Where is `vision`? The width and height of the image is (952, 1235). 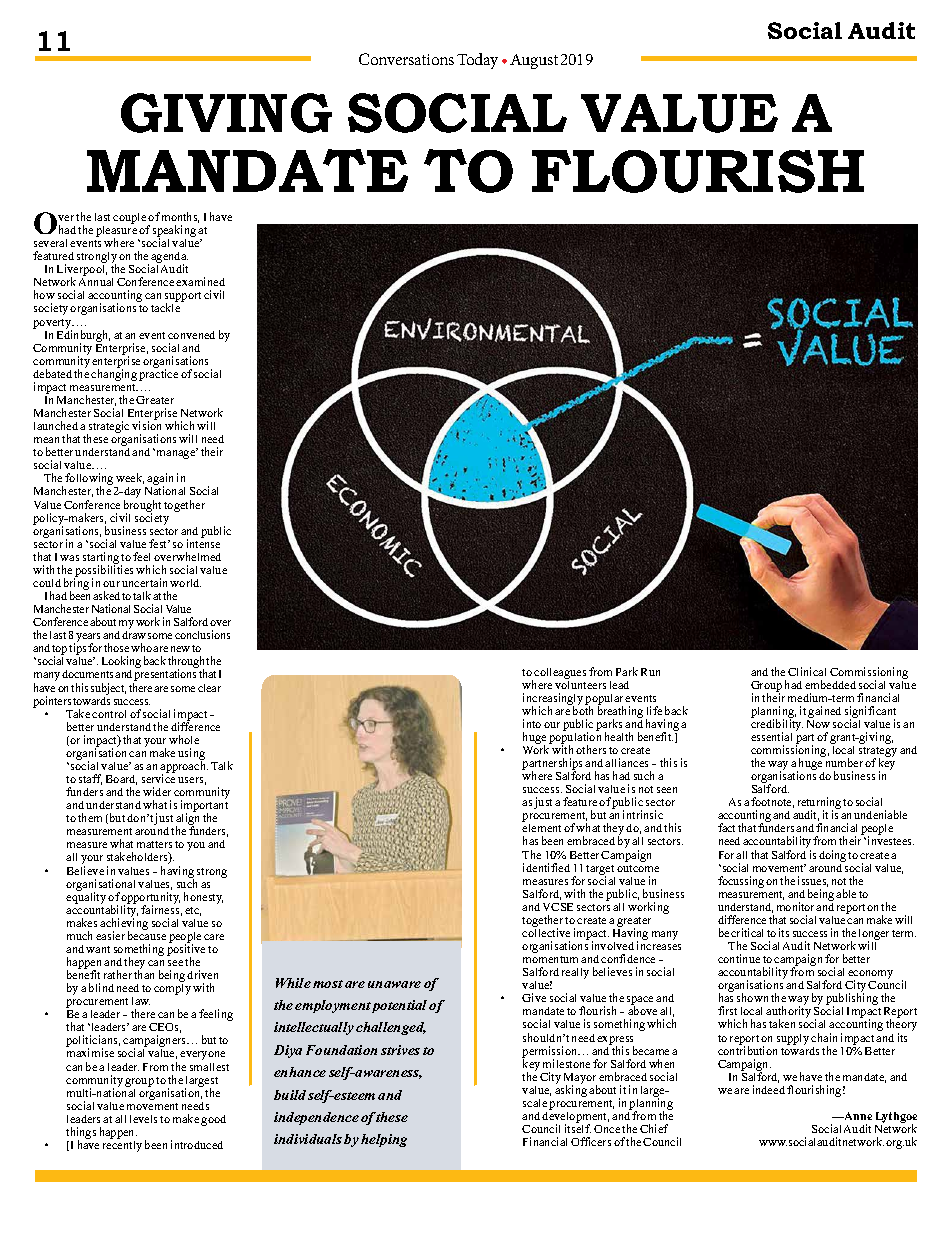 vision is located at coordinates (146, 425).
